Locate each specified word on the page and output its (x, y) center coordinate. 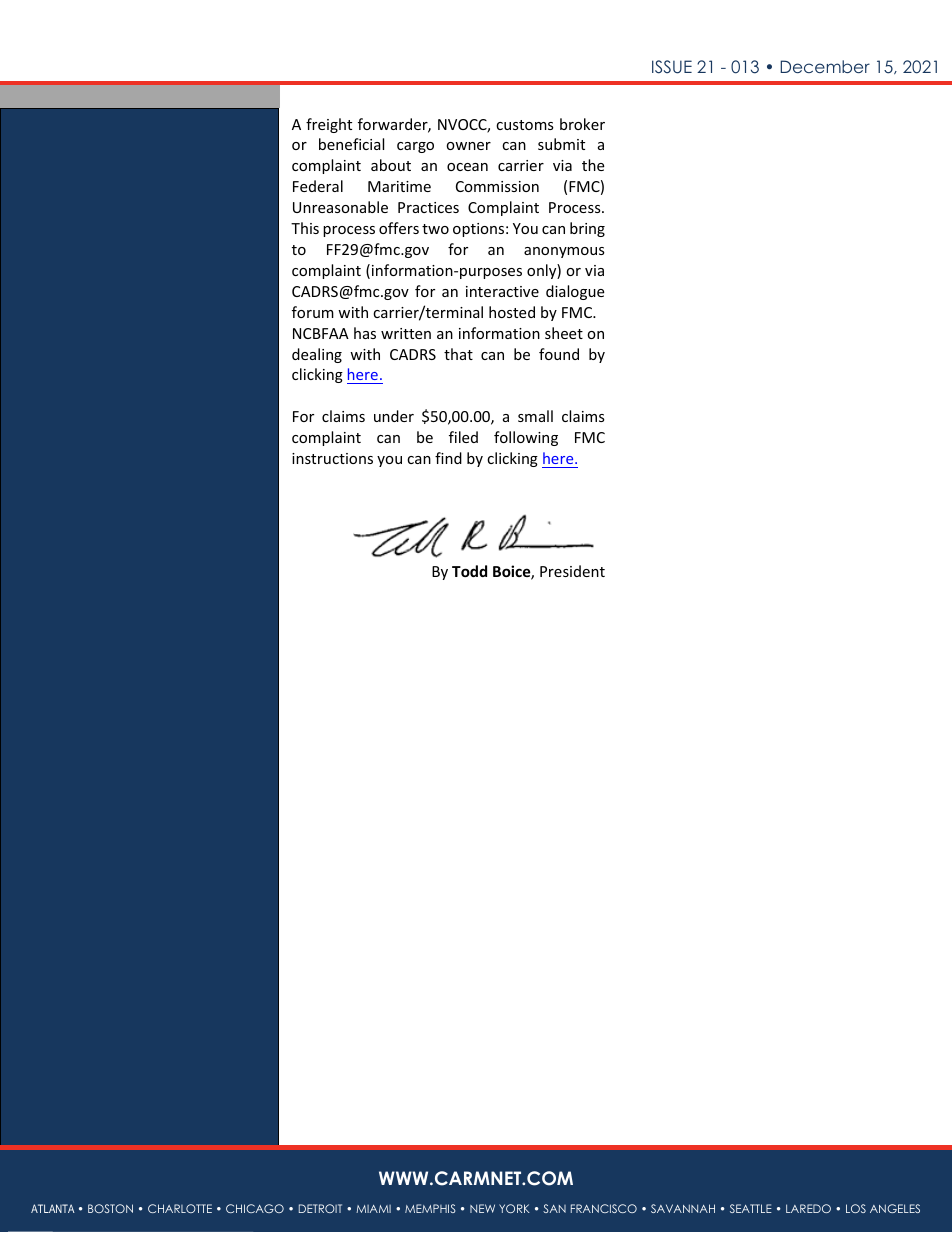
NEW (482, 1208)
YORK (514, 1208)
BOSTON (110, 1208)
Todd (469, 571)
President (572, 571)
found (559, 354)
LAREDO (808, 1208)
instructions (332, 458)
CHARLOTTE (180, 1208)
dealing (317, 355)
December (825, 66)
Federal (318, 186)
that (458, 354)
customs (525, 125)
